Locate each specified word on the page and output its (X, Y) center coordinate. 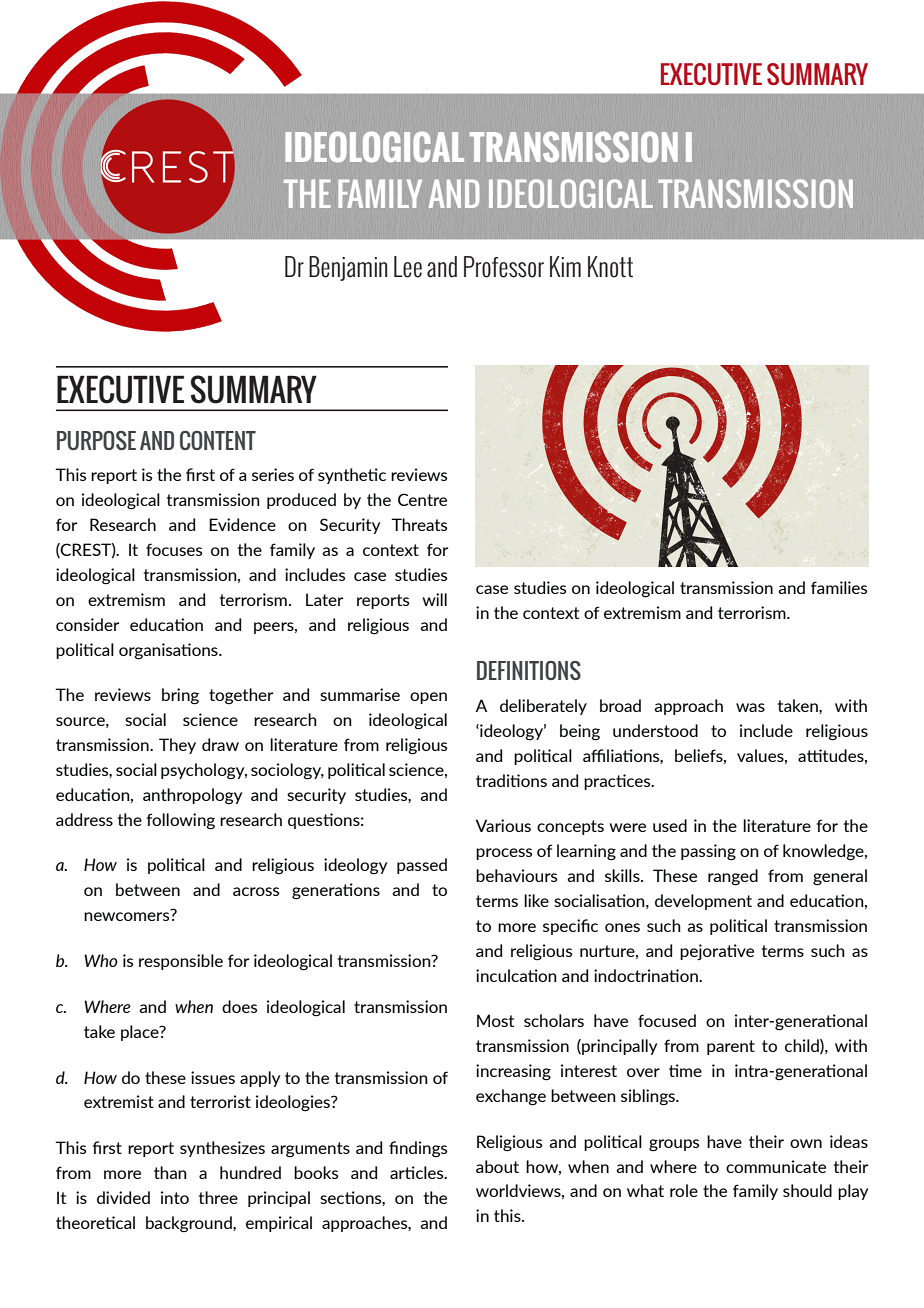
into (175, 1197)
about (497, 1166)
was (750, 707)
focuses (174, 549)
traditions (511, 780)
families (839, 587)
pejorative (717, 952)
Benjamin (348, 268)
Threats (419, 524)
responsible (181, 962)
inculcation (516, 975)
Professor (504, 267)
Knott (610, 267)
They (177, 746)
